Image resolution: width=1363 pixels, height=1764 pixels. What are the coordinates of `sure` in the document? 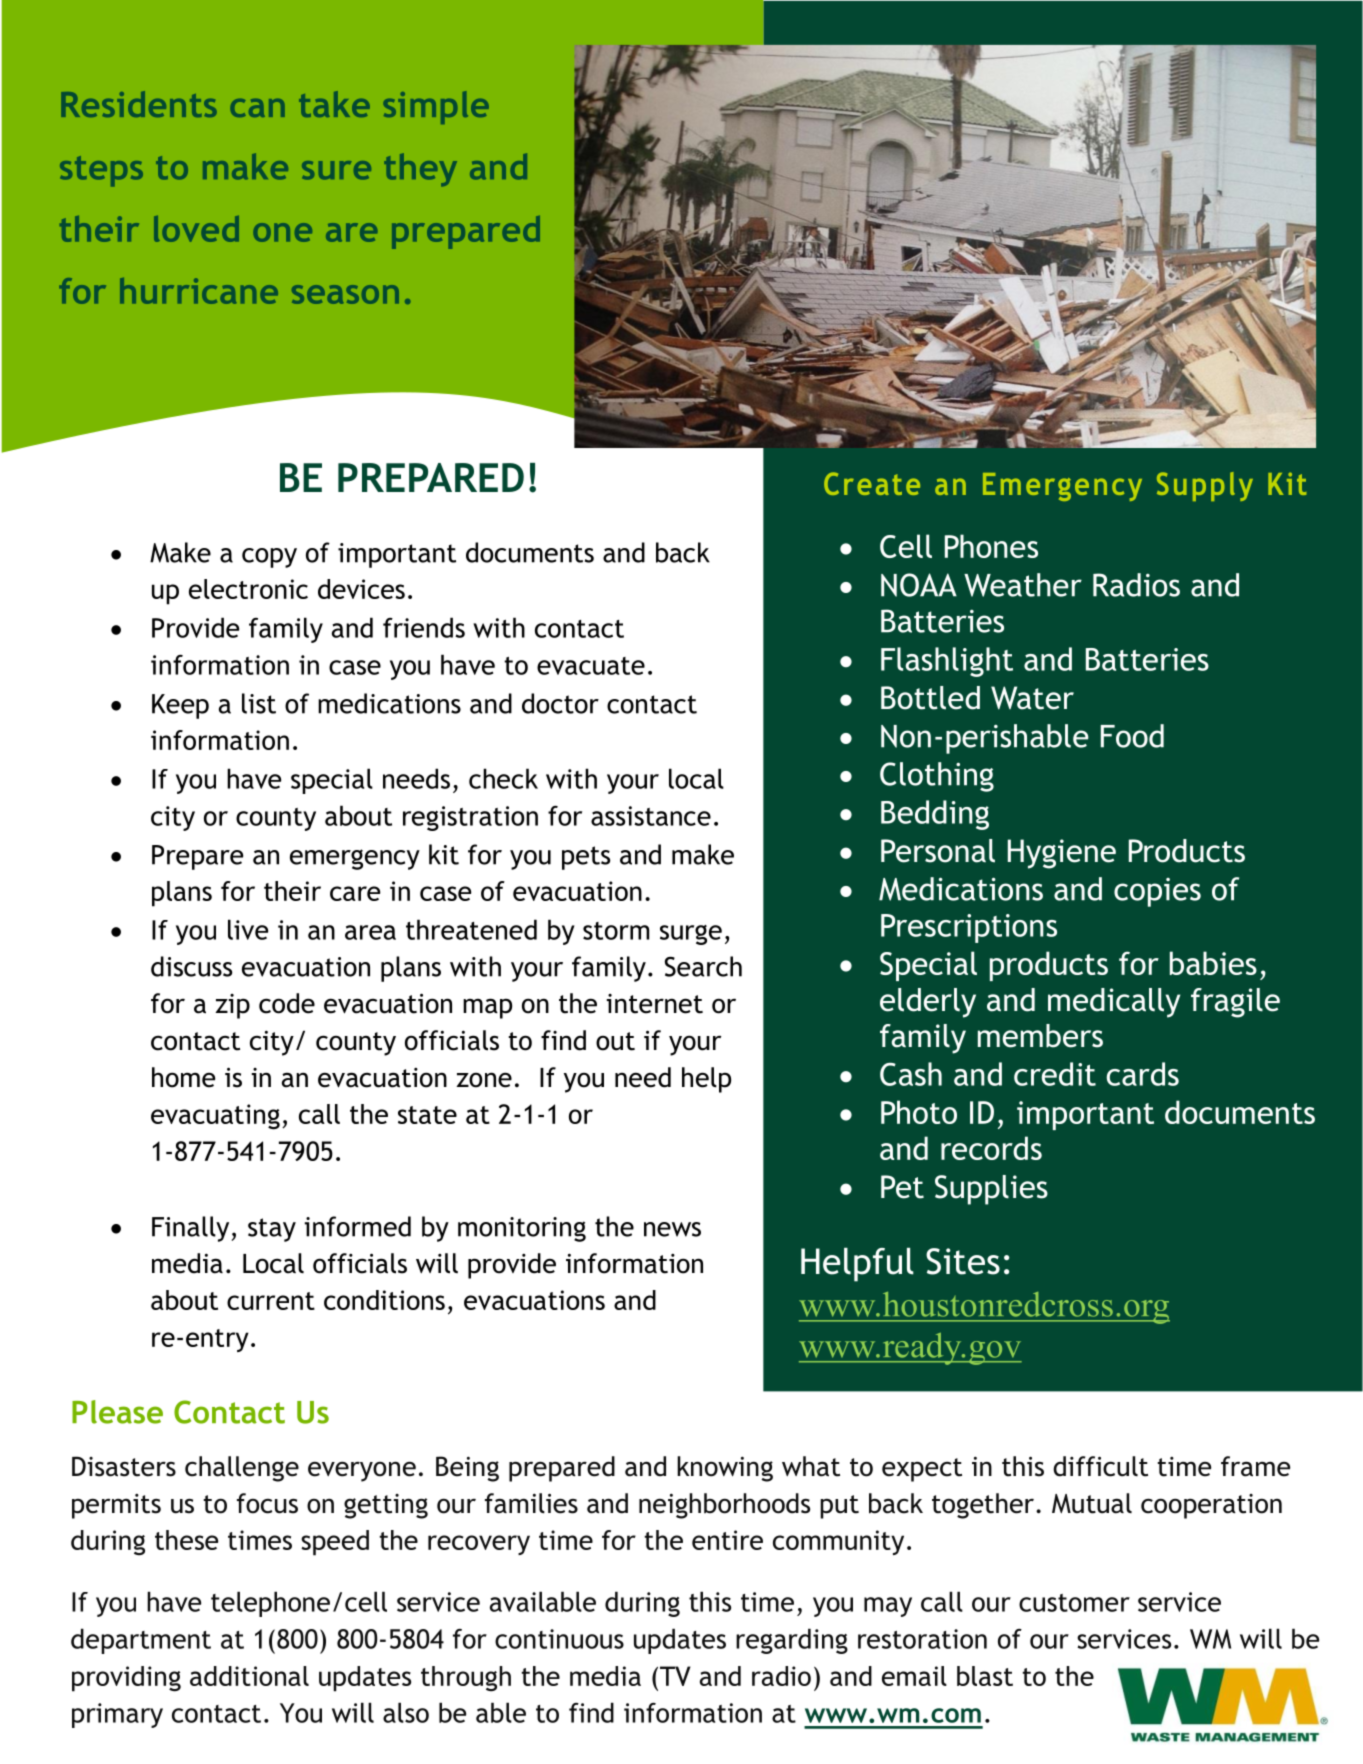 It's located at (336, 170).
